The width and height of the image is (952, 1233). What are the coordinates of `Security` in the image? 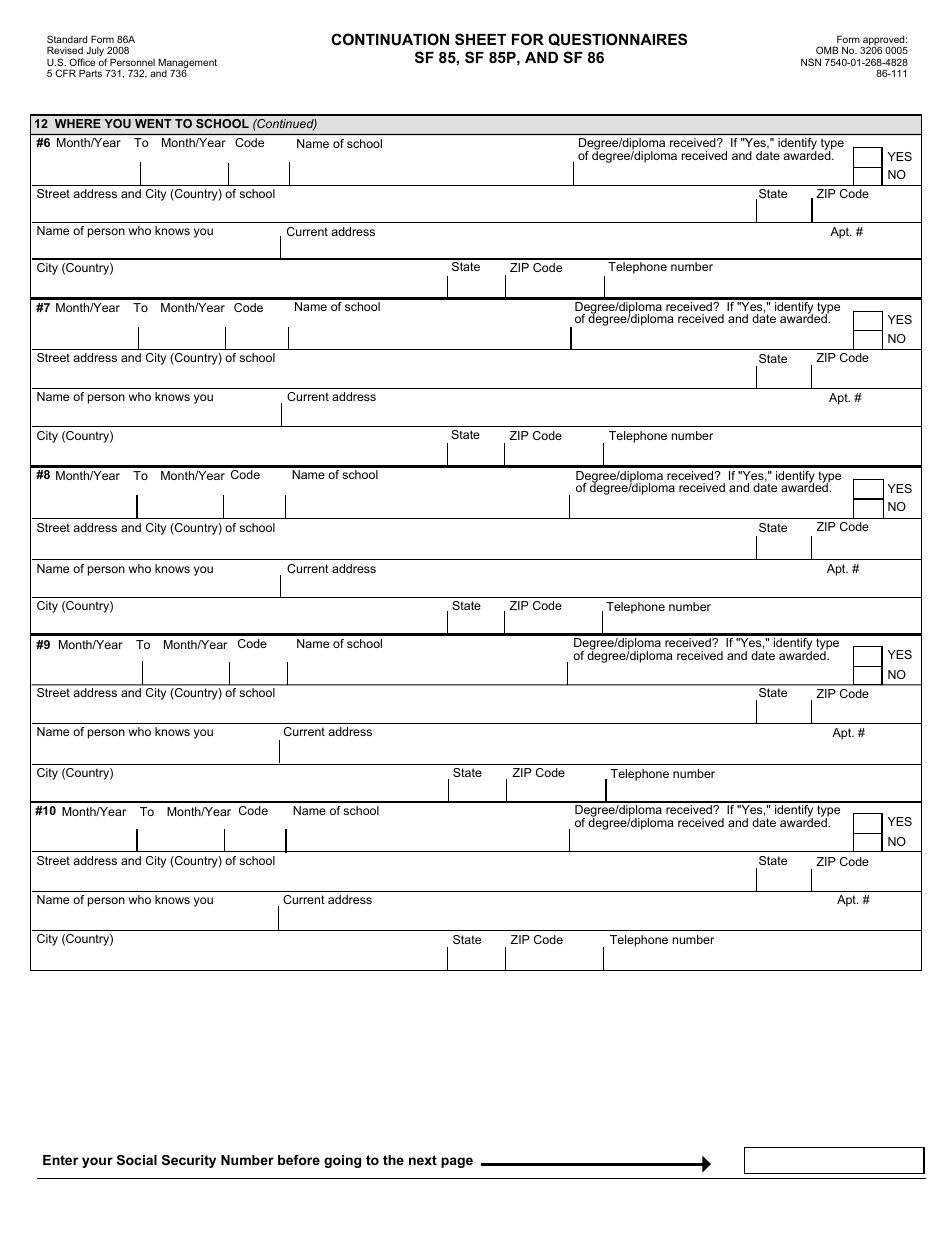 It's located at (189, 1161).
